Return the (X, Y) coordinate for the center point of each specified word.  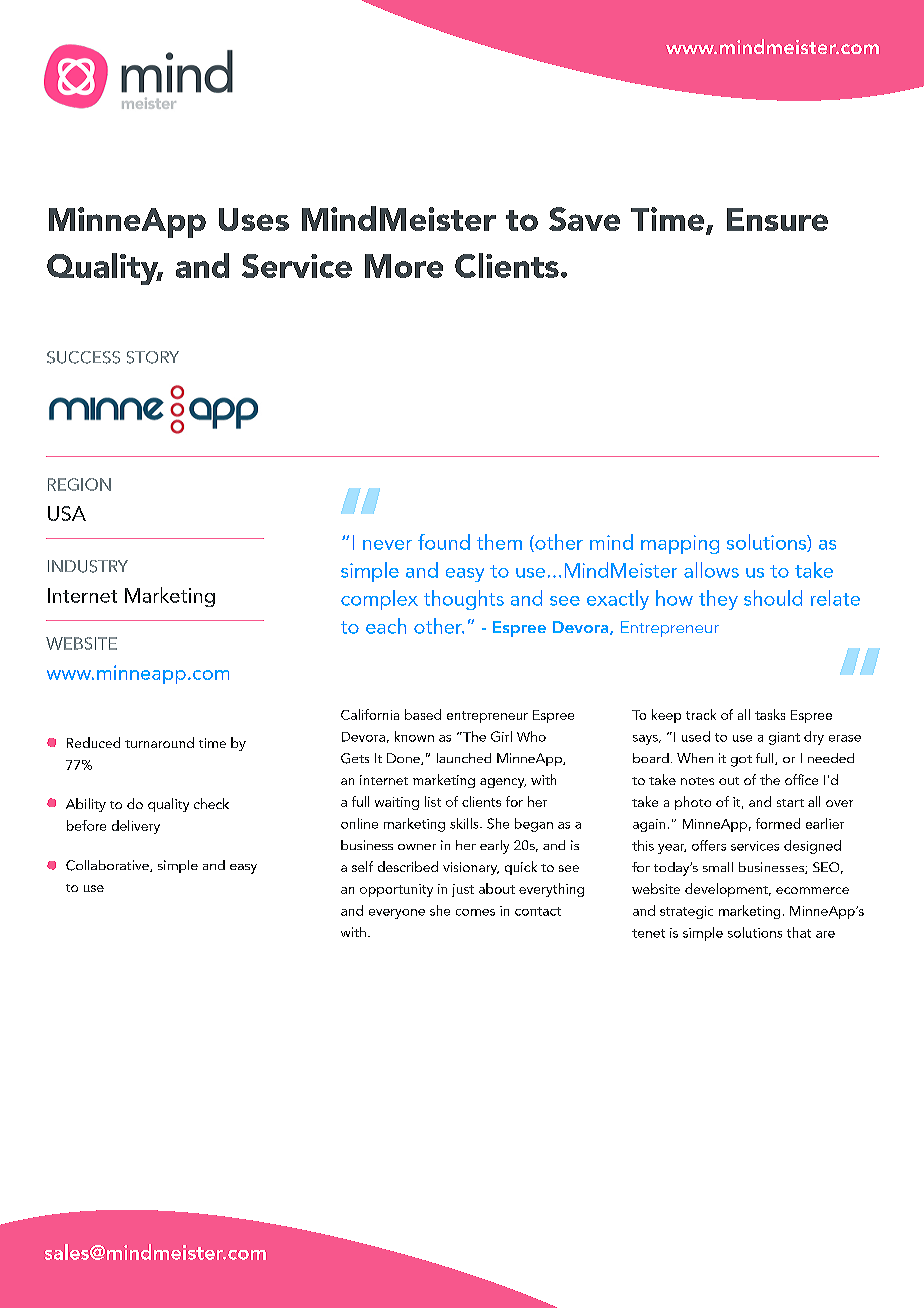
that (799, 932)
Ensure (777, 219)
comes (475, 912)
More (404, 266)
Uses (254, 219)
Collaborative (108, 866)
